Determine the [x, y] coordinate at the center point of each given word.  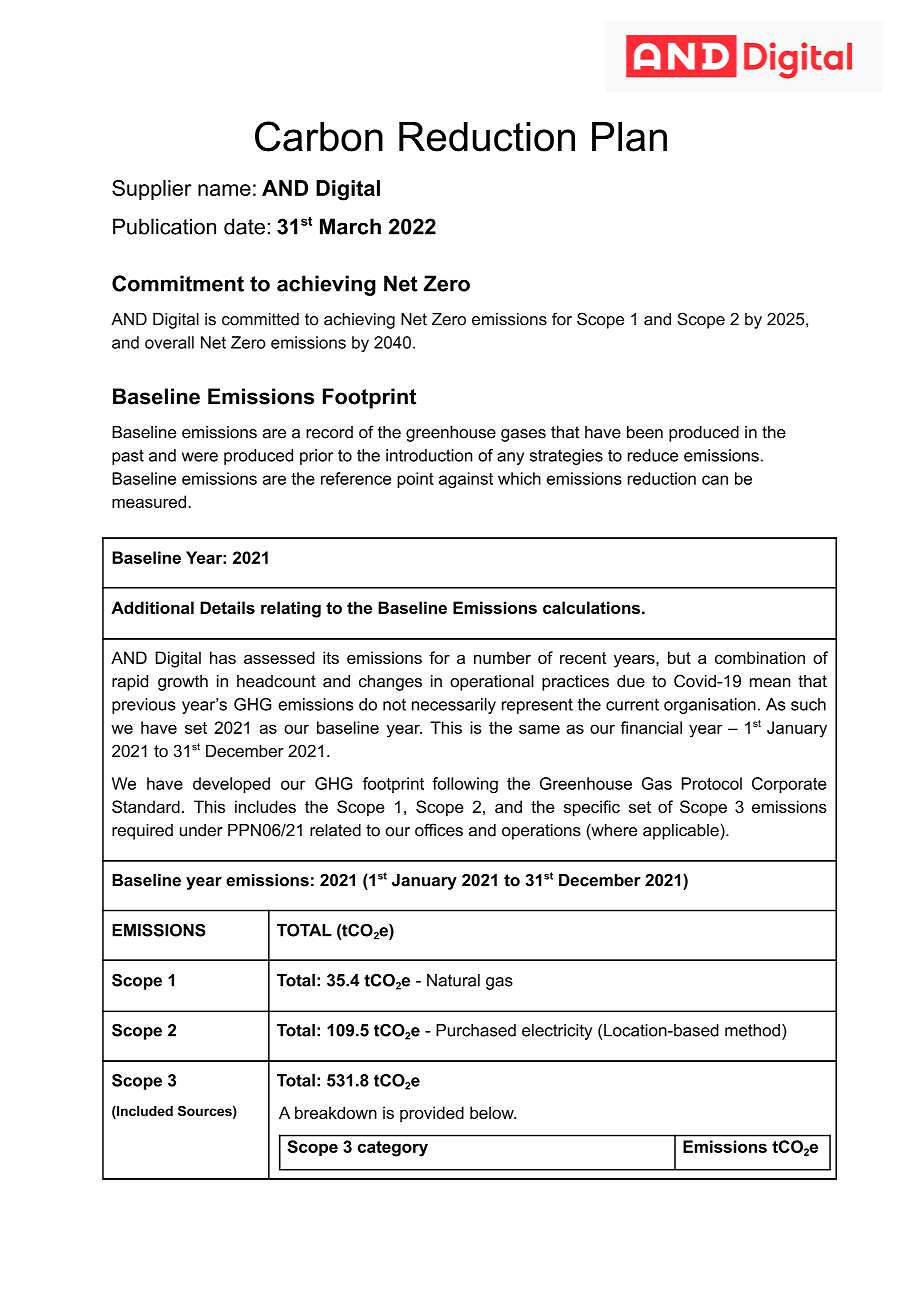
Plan [629, 137]
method [752, 1030]
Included [144, 1112]
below [493, 1112]
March [350, 226]
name [224, 190]
